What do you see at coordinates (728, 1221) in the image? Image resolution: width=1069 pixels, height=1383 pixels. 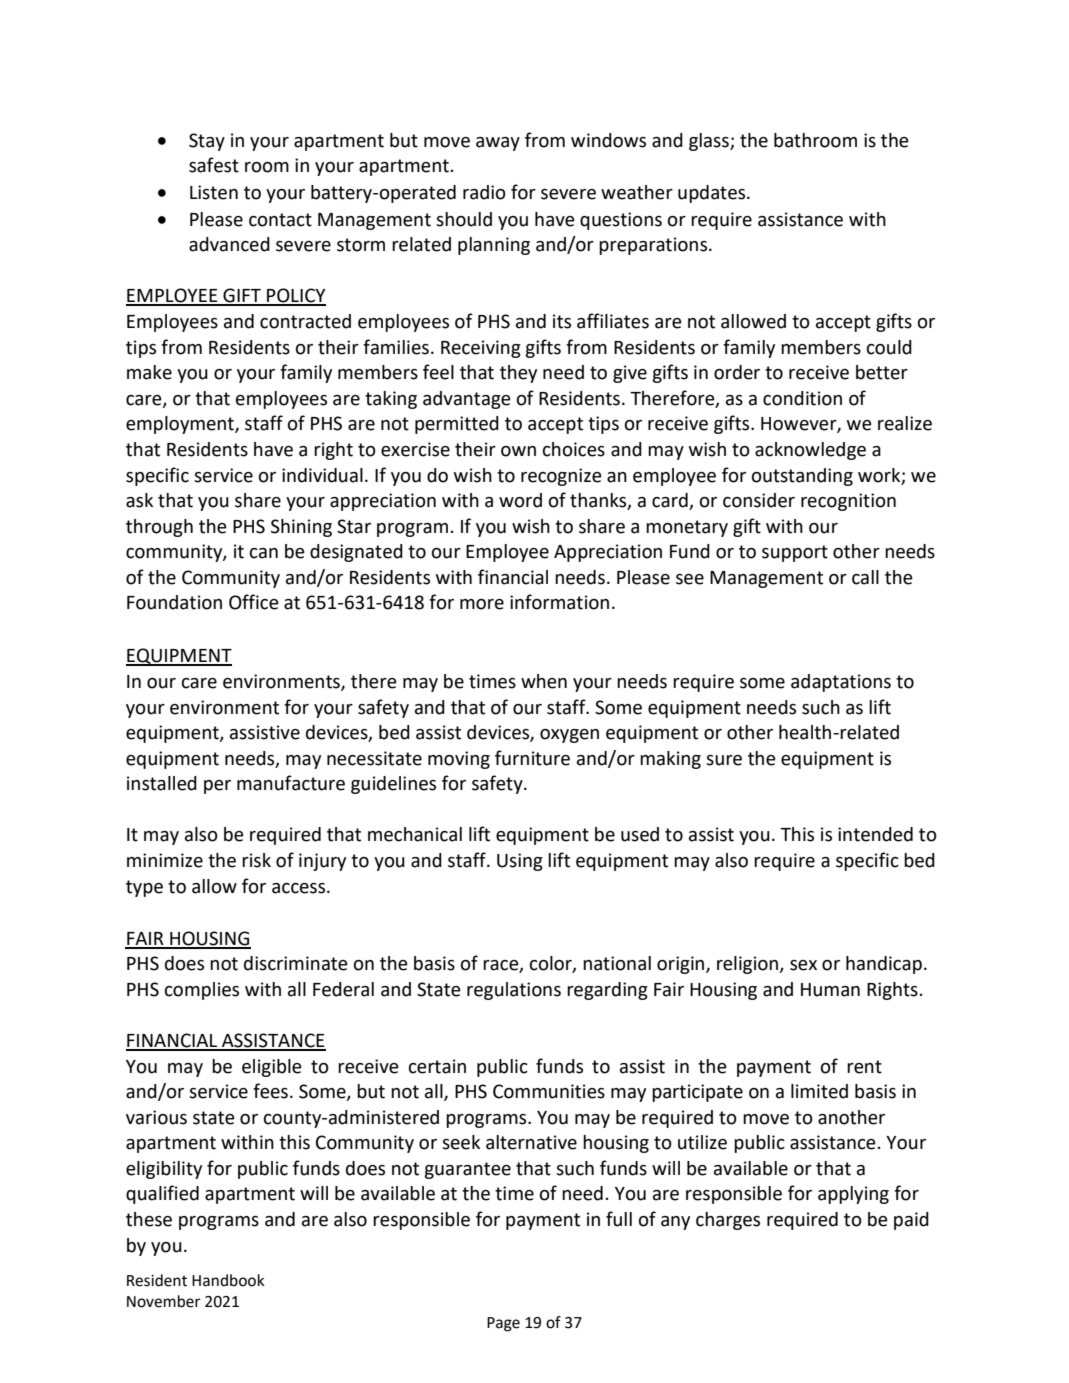 I see `charges` at bounding box center [728, 1221].
